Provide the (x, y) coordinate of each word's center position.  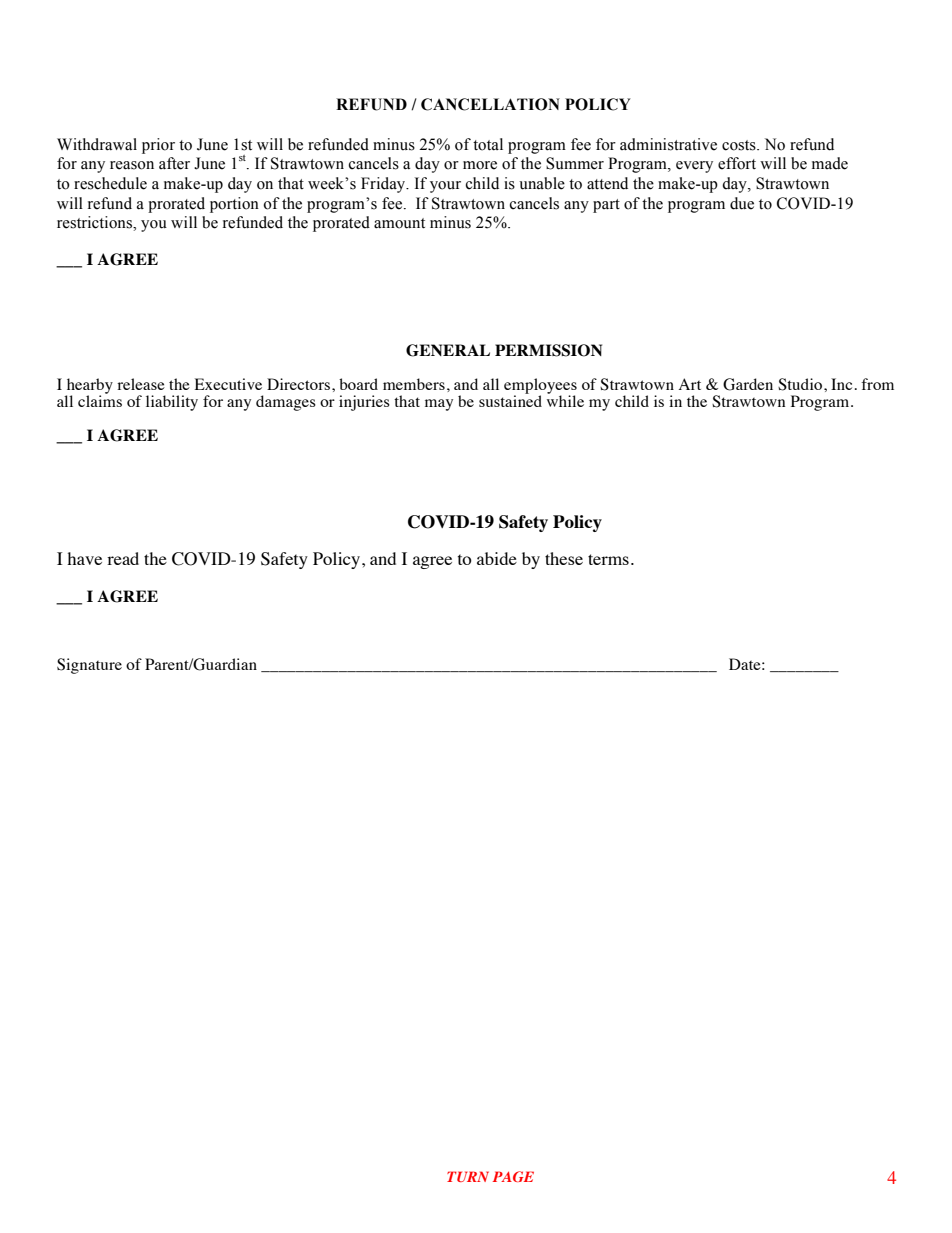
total (488, 144)
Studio (800, 384)
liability (172, 403)
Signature (89, 666)
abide (497, 558)
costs (740, 145)
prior (158, 146)
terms (608, 559)
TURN (468, 1176)
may (439, 405)
